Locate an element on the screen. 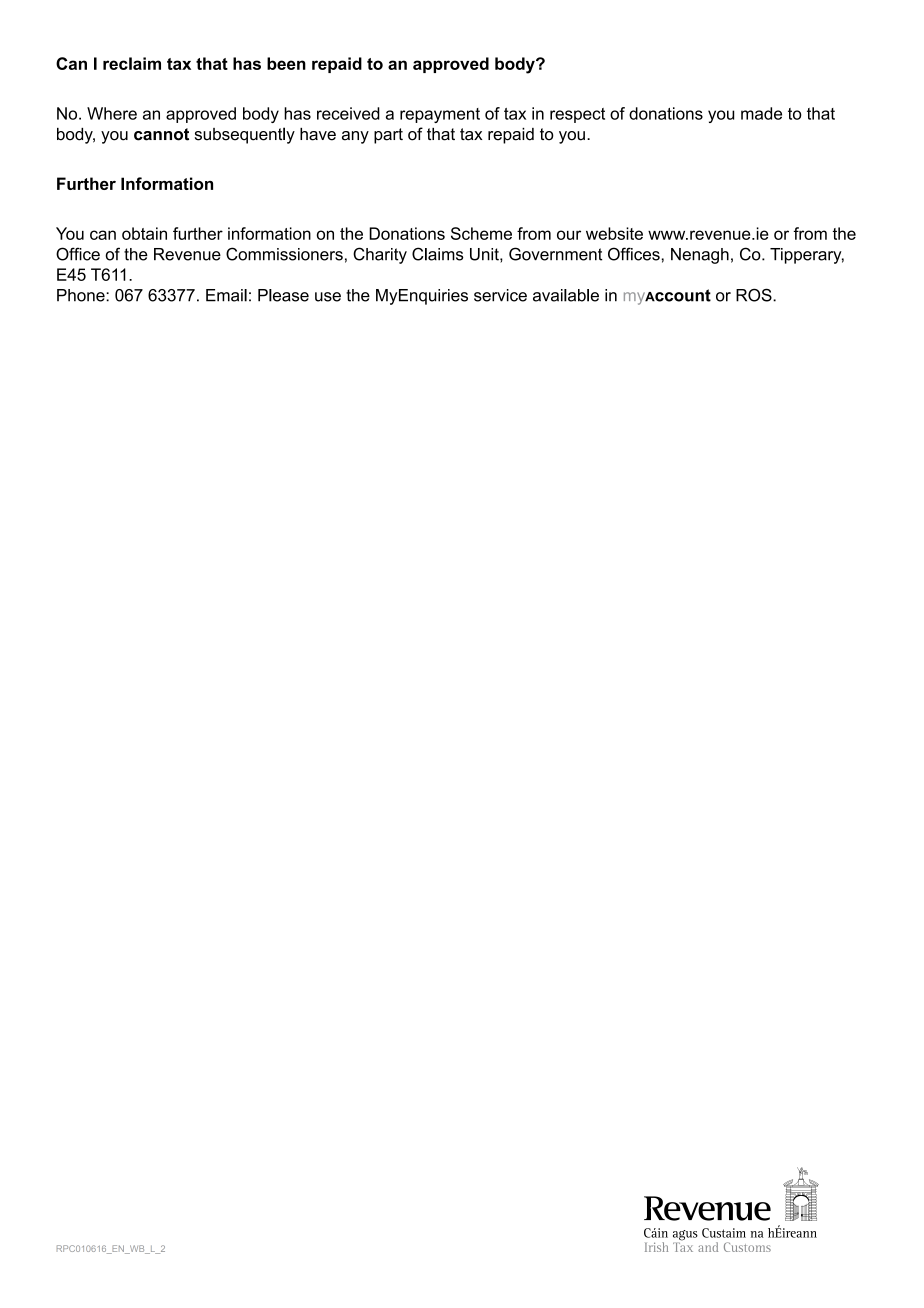 This screenshot has height=1308, width=924. part is located at coordinates (388, 136).
